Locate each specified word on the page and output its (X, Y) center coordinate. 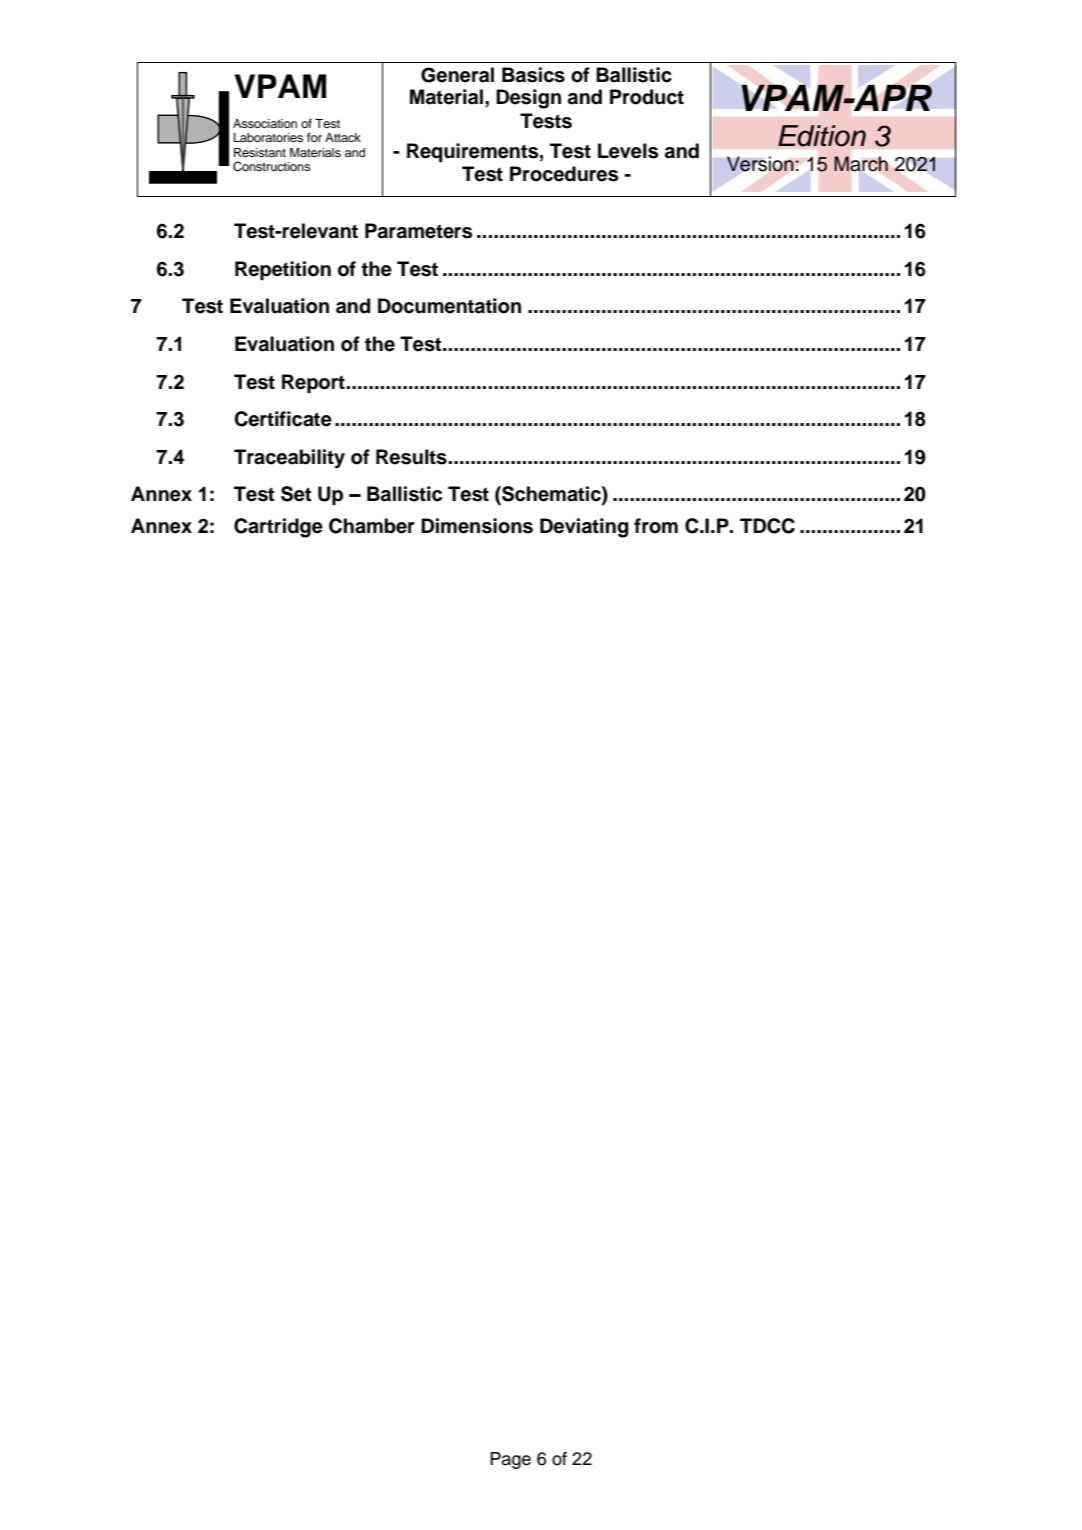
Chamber (372, 526)
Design (528, 99)
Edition (822, 136)
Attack (343, 137)
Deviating (584, 528)
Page (510, 1460)
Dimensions (477, 526)
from (656, 526)
